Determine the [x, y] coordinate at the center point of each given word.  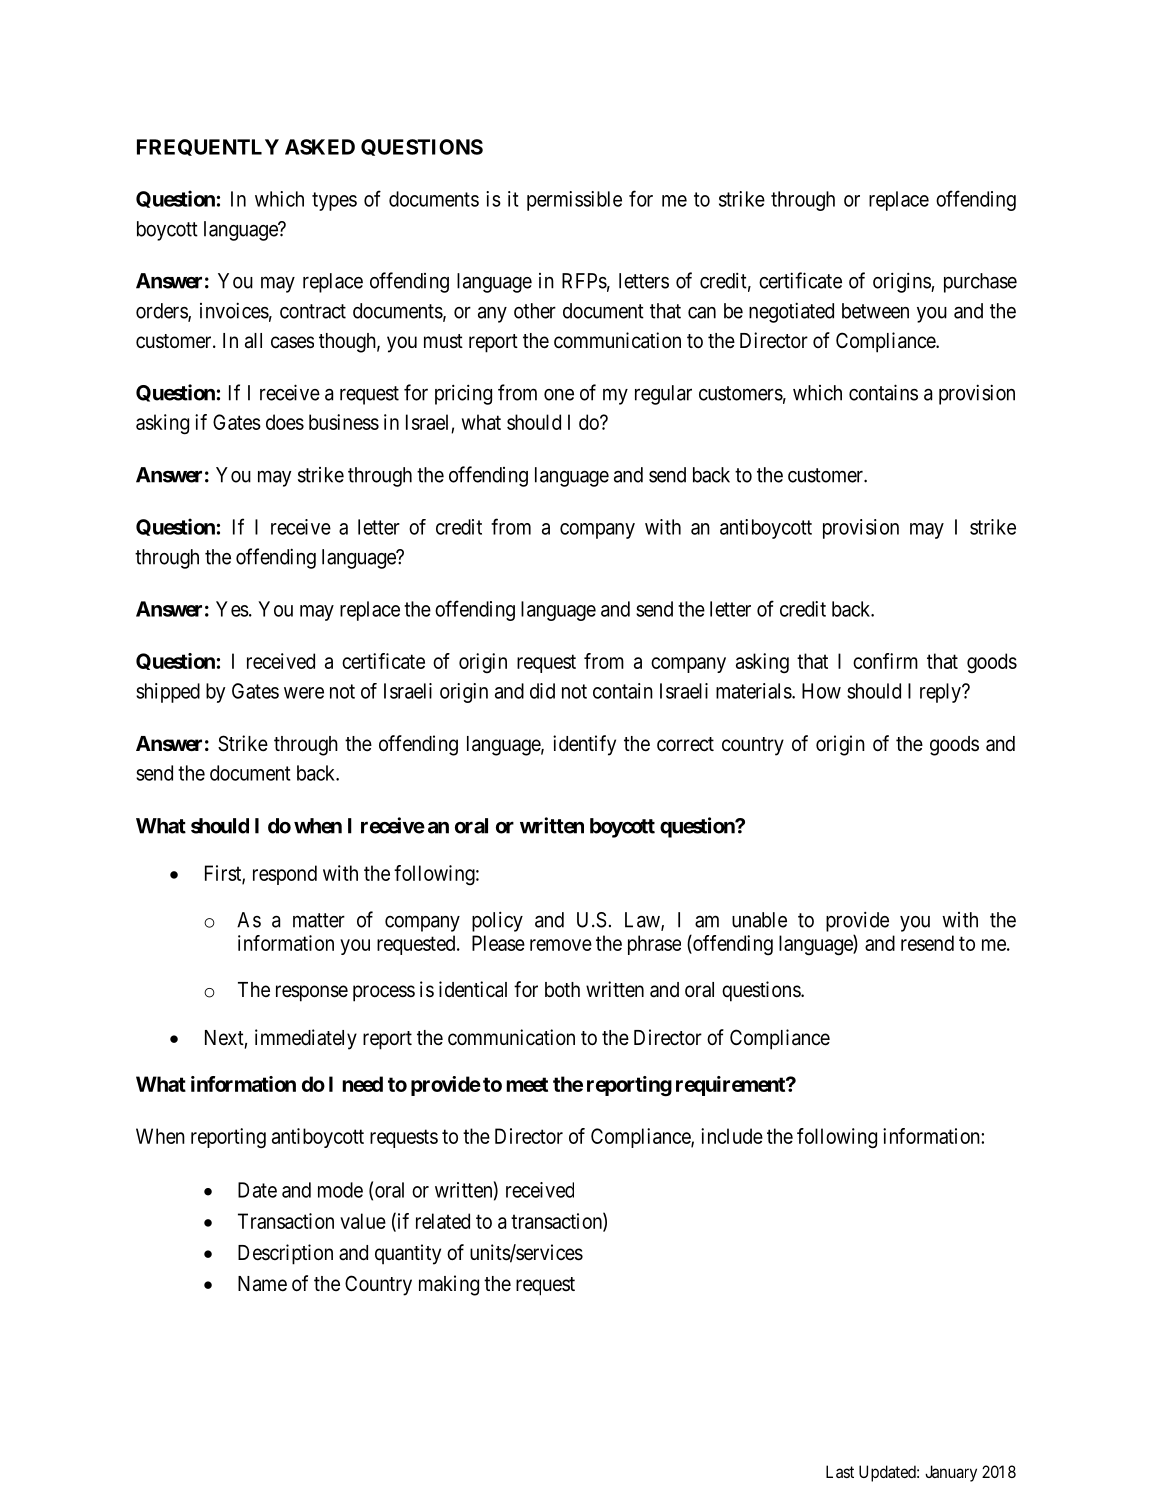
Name [262, 1284]
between [875, 311]
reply [941, 693]
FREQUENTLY [208, 147]
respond [285, 875]
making [449, 1285]
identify [584, 745]
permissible [574, 201]
